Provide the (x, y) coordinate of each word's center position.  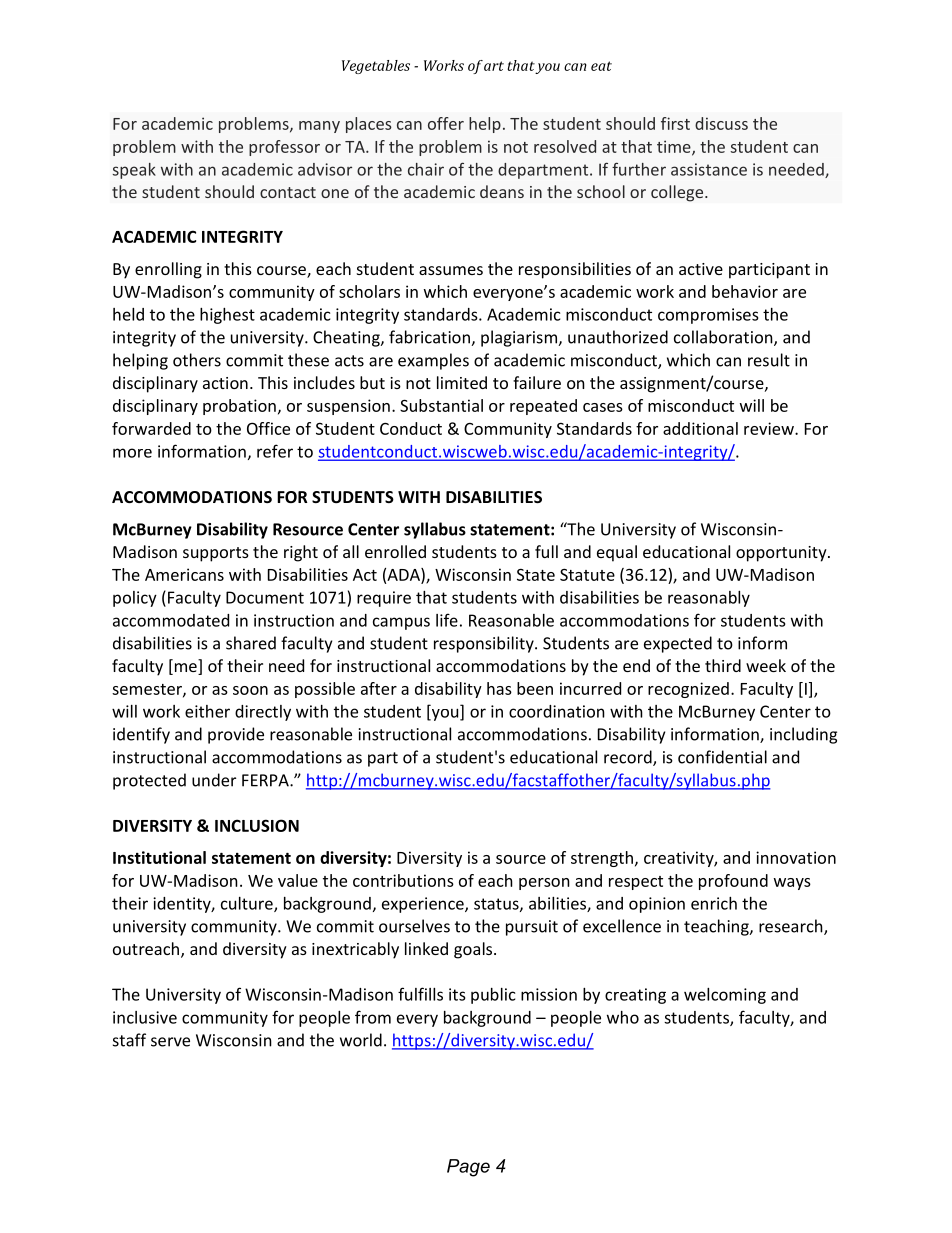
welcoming (725, 996)
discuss (721, 123)
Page (468, 1168)
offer (446, 123)
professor (284, 148)
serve (170, 1042)
